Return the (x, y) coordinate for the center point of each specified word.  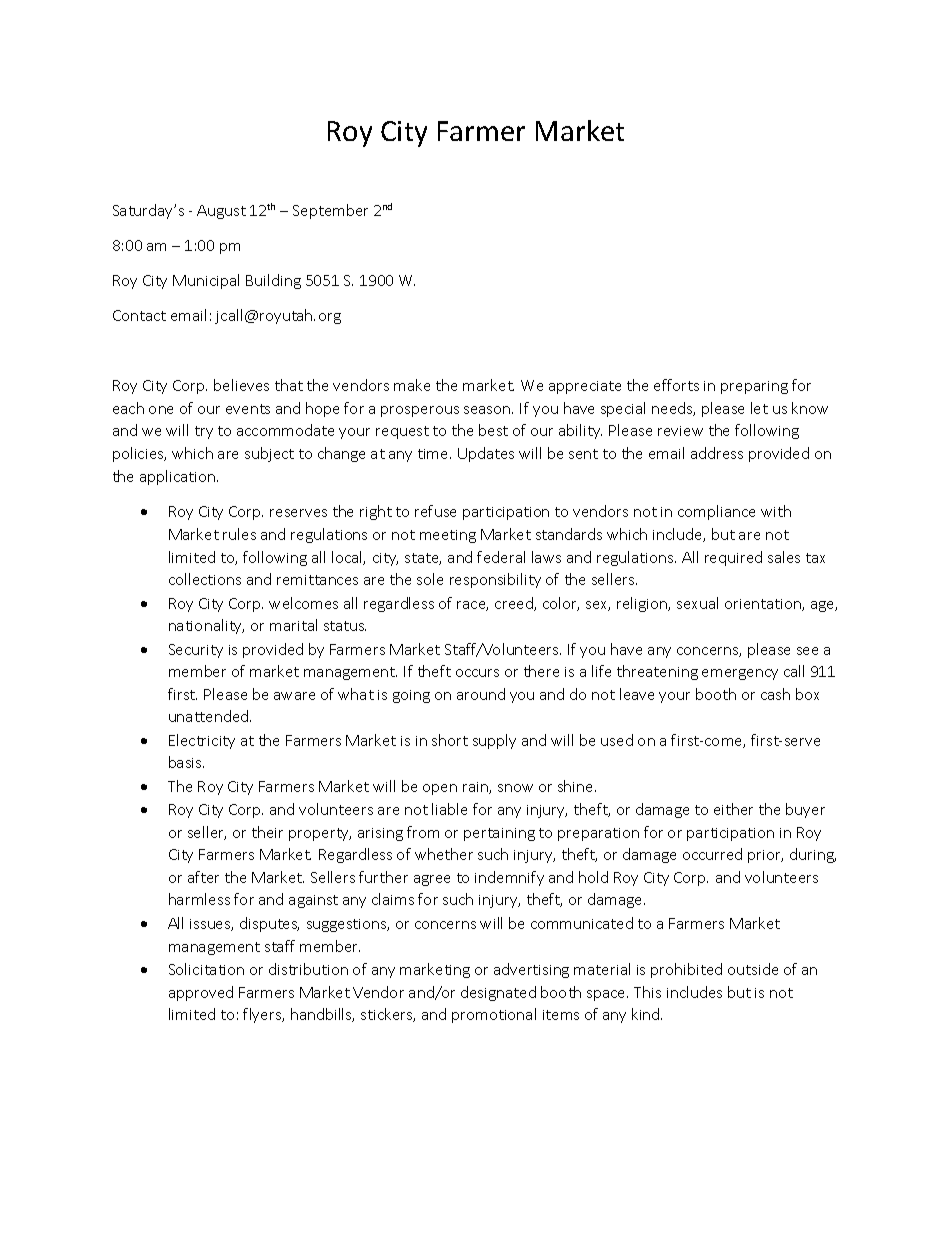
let (759, 408)
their (267, 832)
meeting (448, 536)
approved (201, 993)
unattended (210, 716)
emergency (740, 674)
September (330, 211)
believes (241, 385)
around (481, 694)
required (733, 558)
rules (239, 534)
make (412, 385)
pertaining (499, 834)
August (221, 212)
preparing (754, 387)
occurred (712, 854)
